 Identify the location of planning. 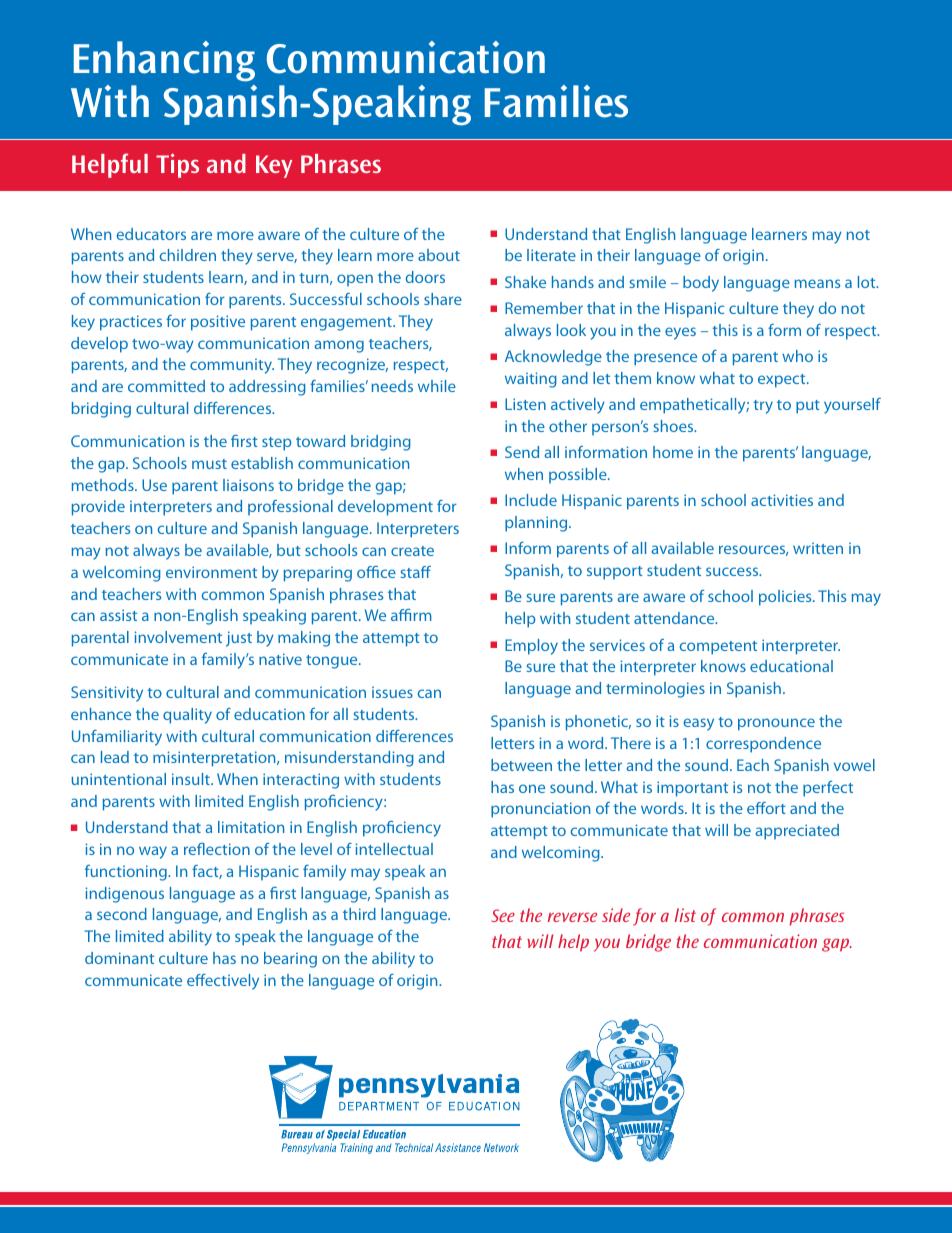
(537, 524).
